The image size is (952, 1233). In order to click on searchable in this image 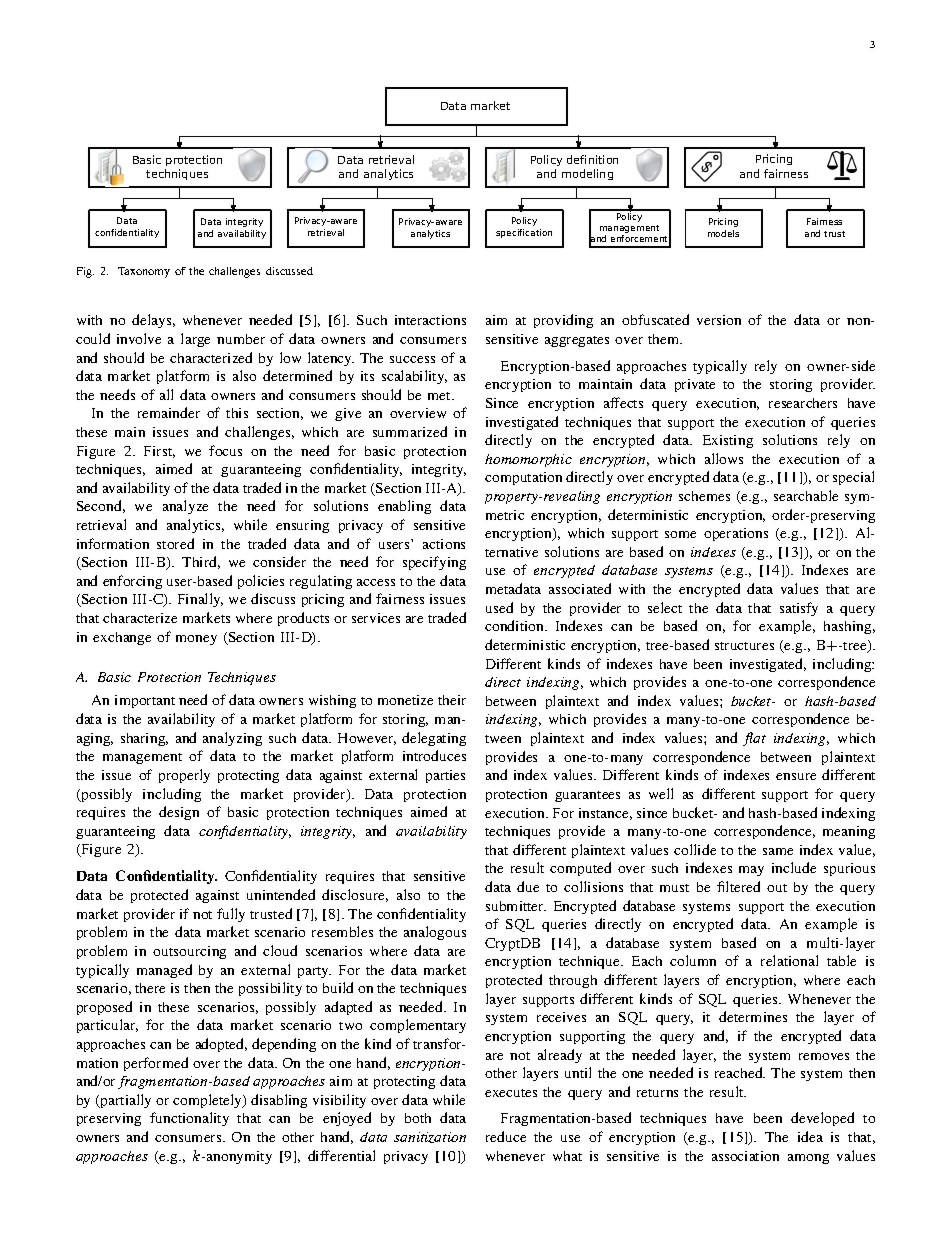, I will do `click(806, 495)`.
